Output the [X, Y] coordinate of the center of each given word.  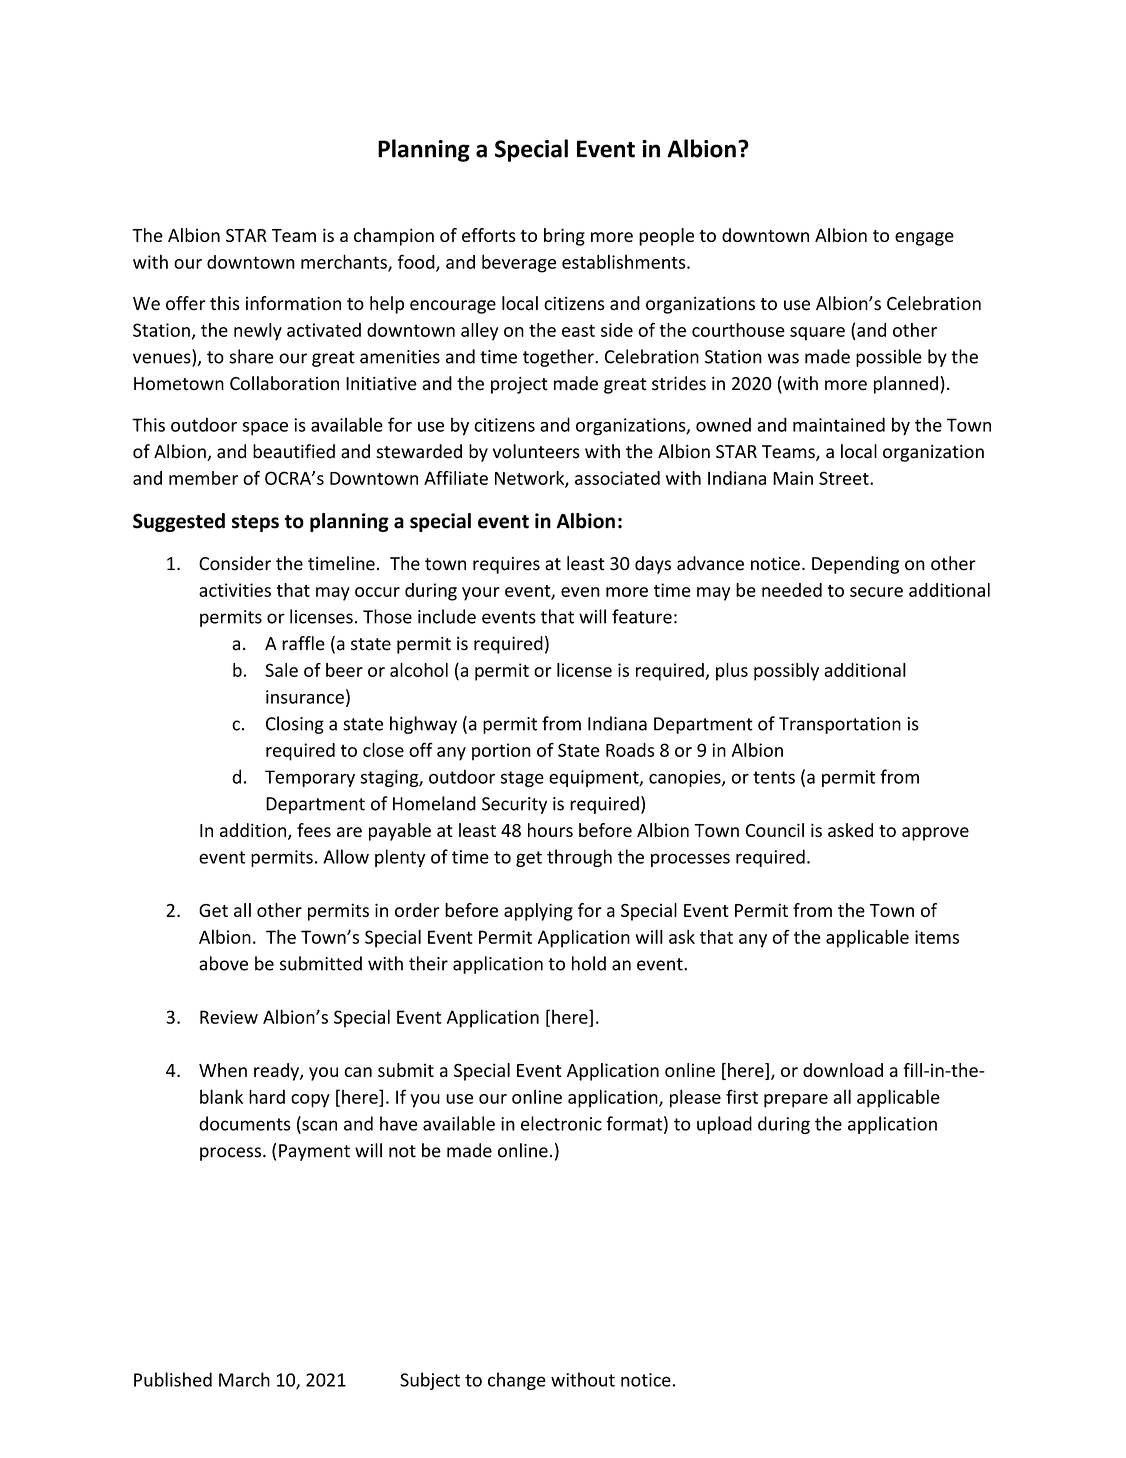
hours [550, 830]
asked [850, 830]
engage [924, 239]
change [517, 1381]
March [244, 1379]
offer [186, 303]
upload [724, 1125]
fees [314, 830]
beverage [519, 263]
